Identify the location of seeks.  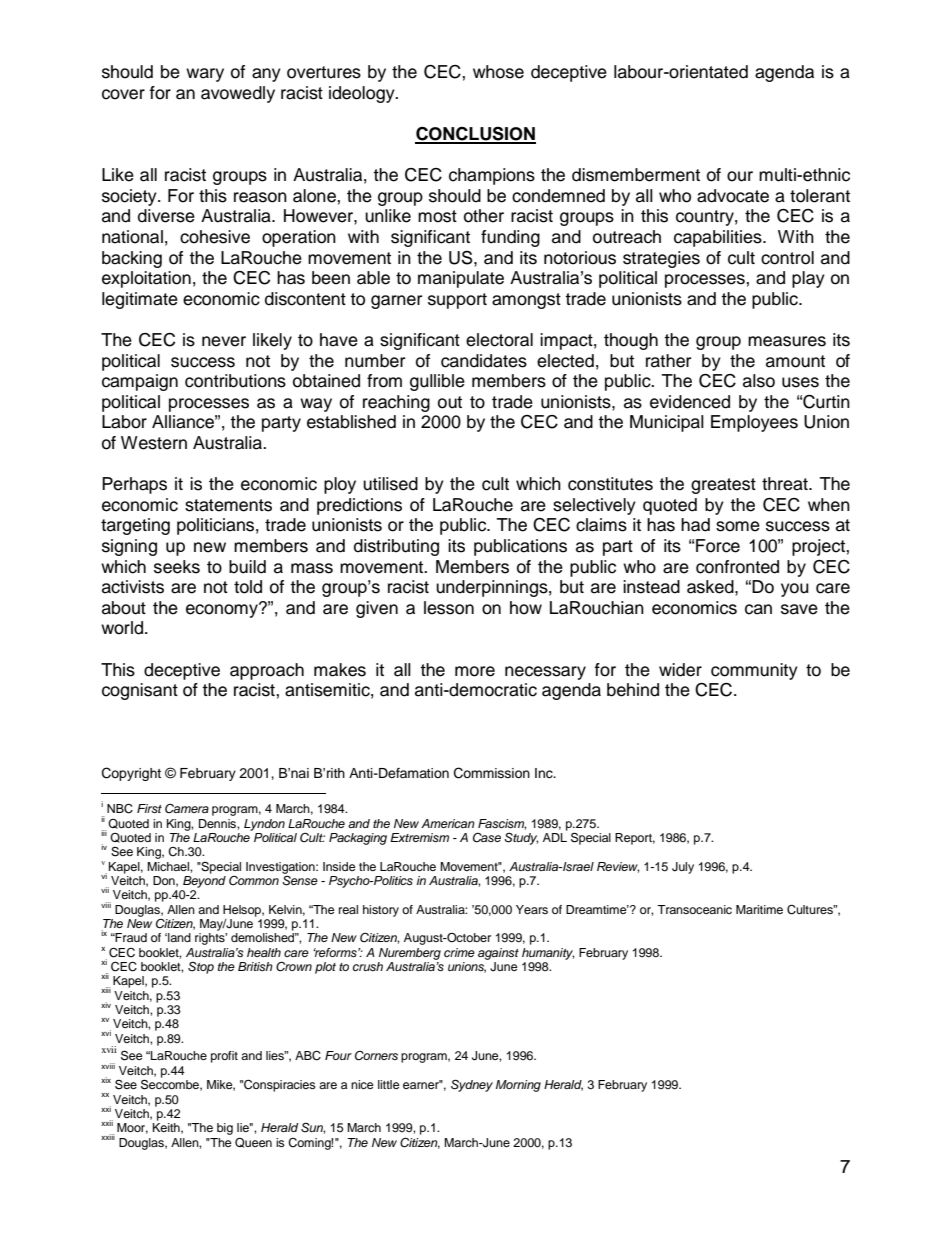
(177, 567).
